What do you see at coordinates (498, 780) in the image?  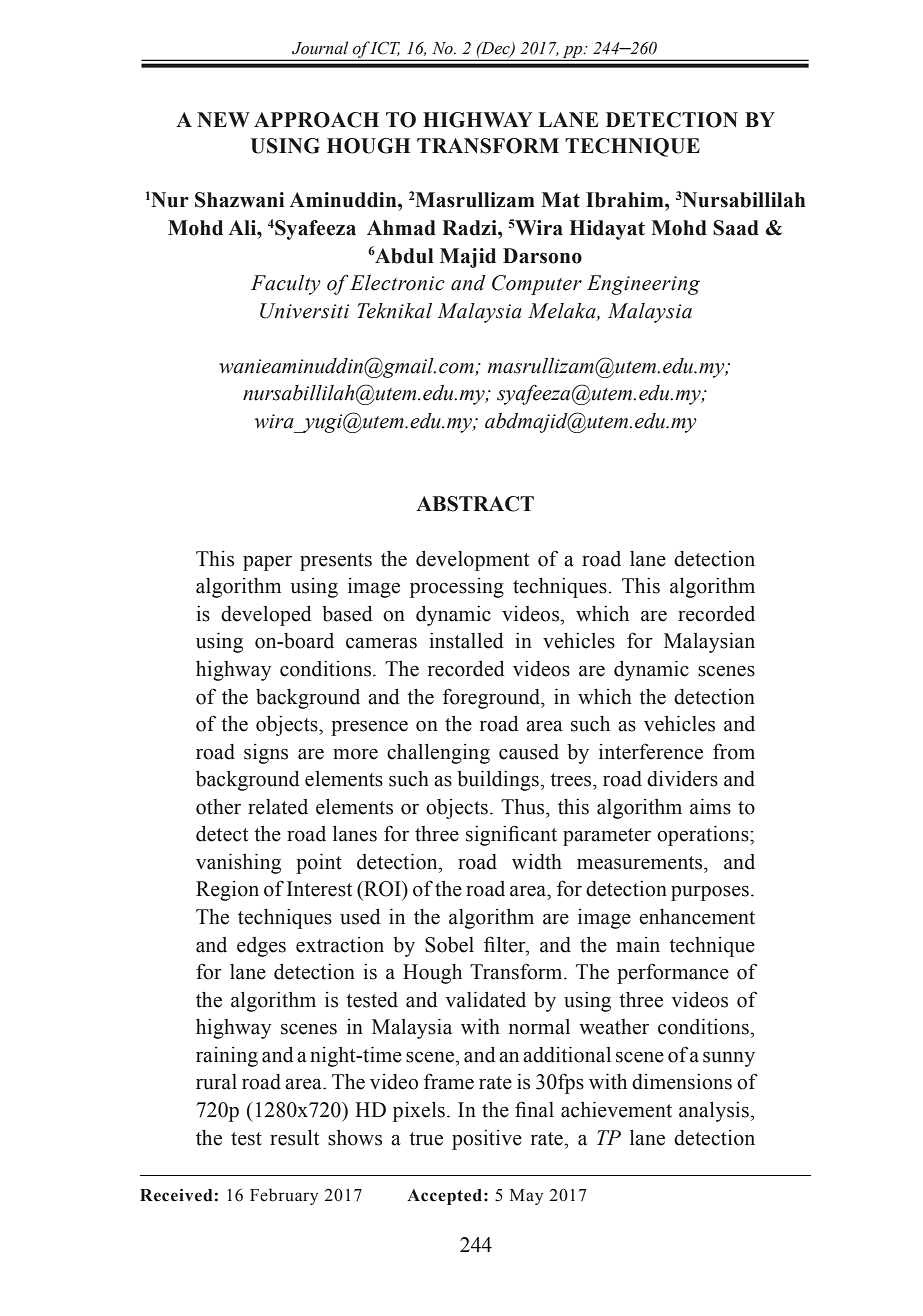 I see `buildings` at bounding box center [498, 780].
